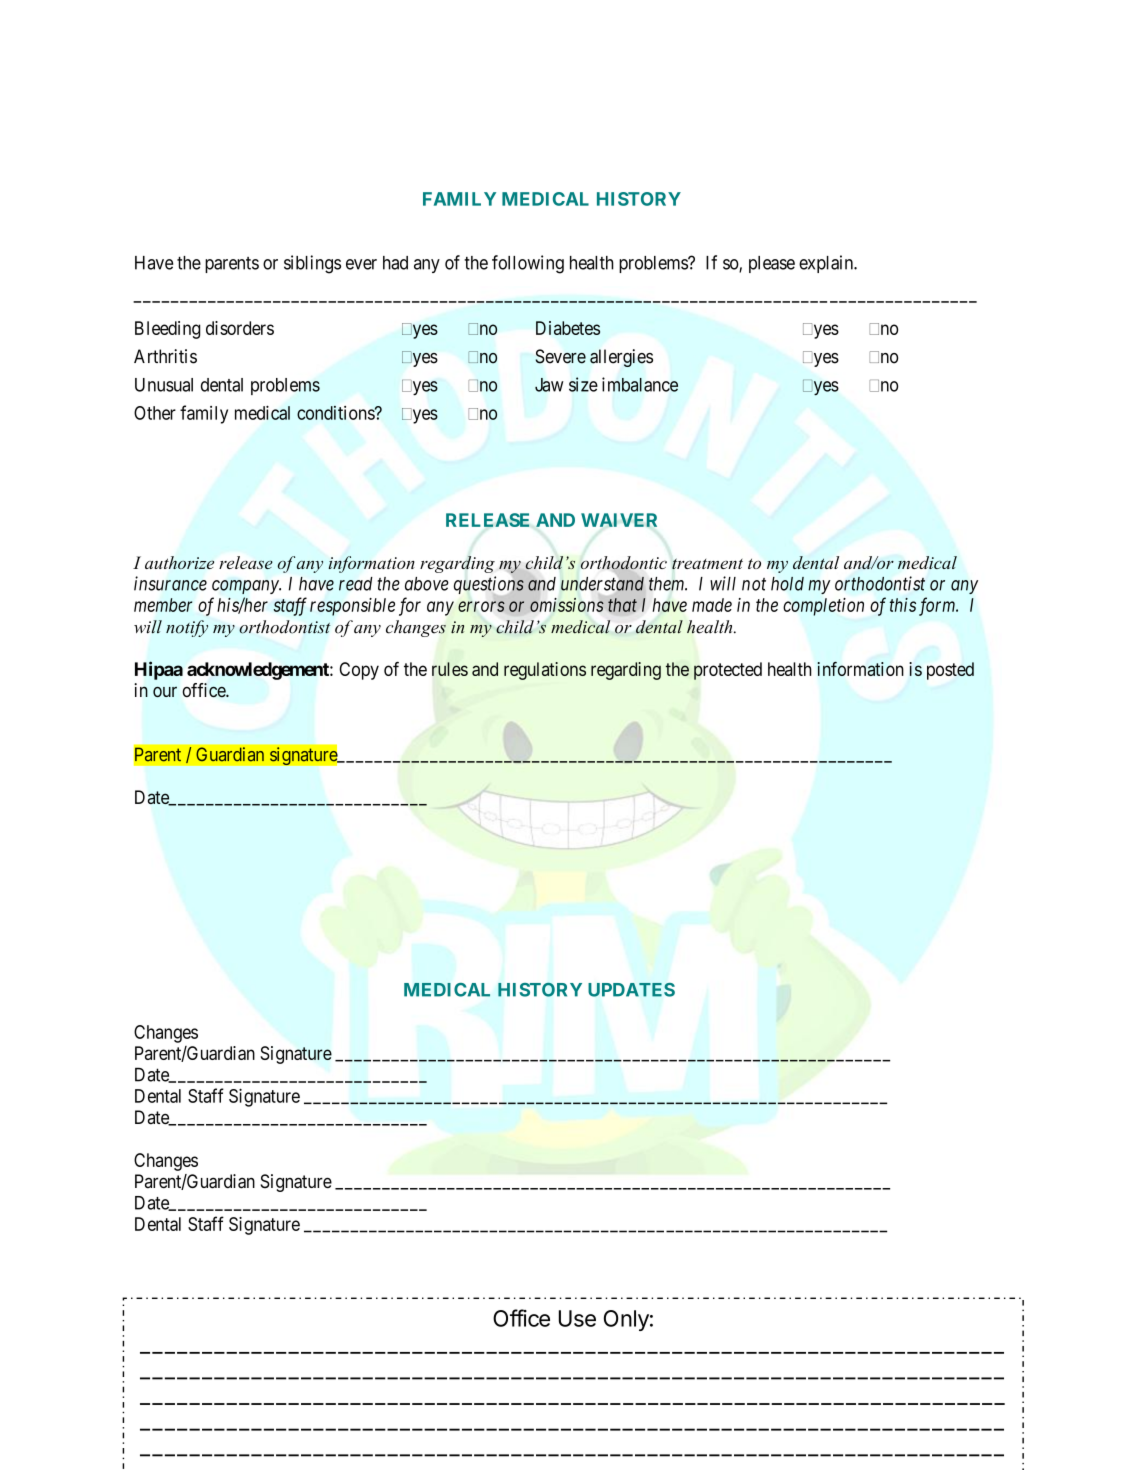 The image size is (1136, 1470). Describe the element at coordinates (577, 1318) in the image. I see `Use` at that location.
